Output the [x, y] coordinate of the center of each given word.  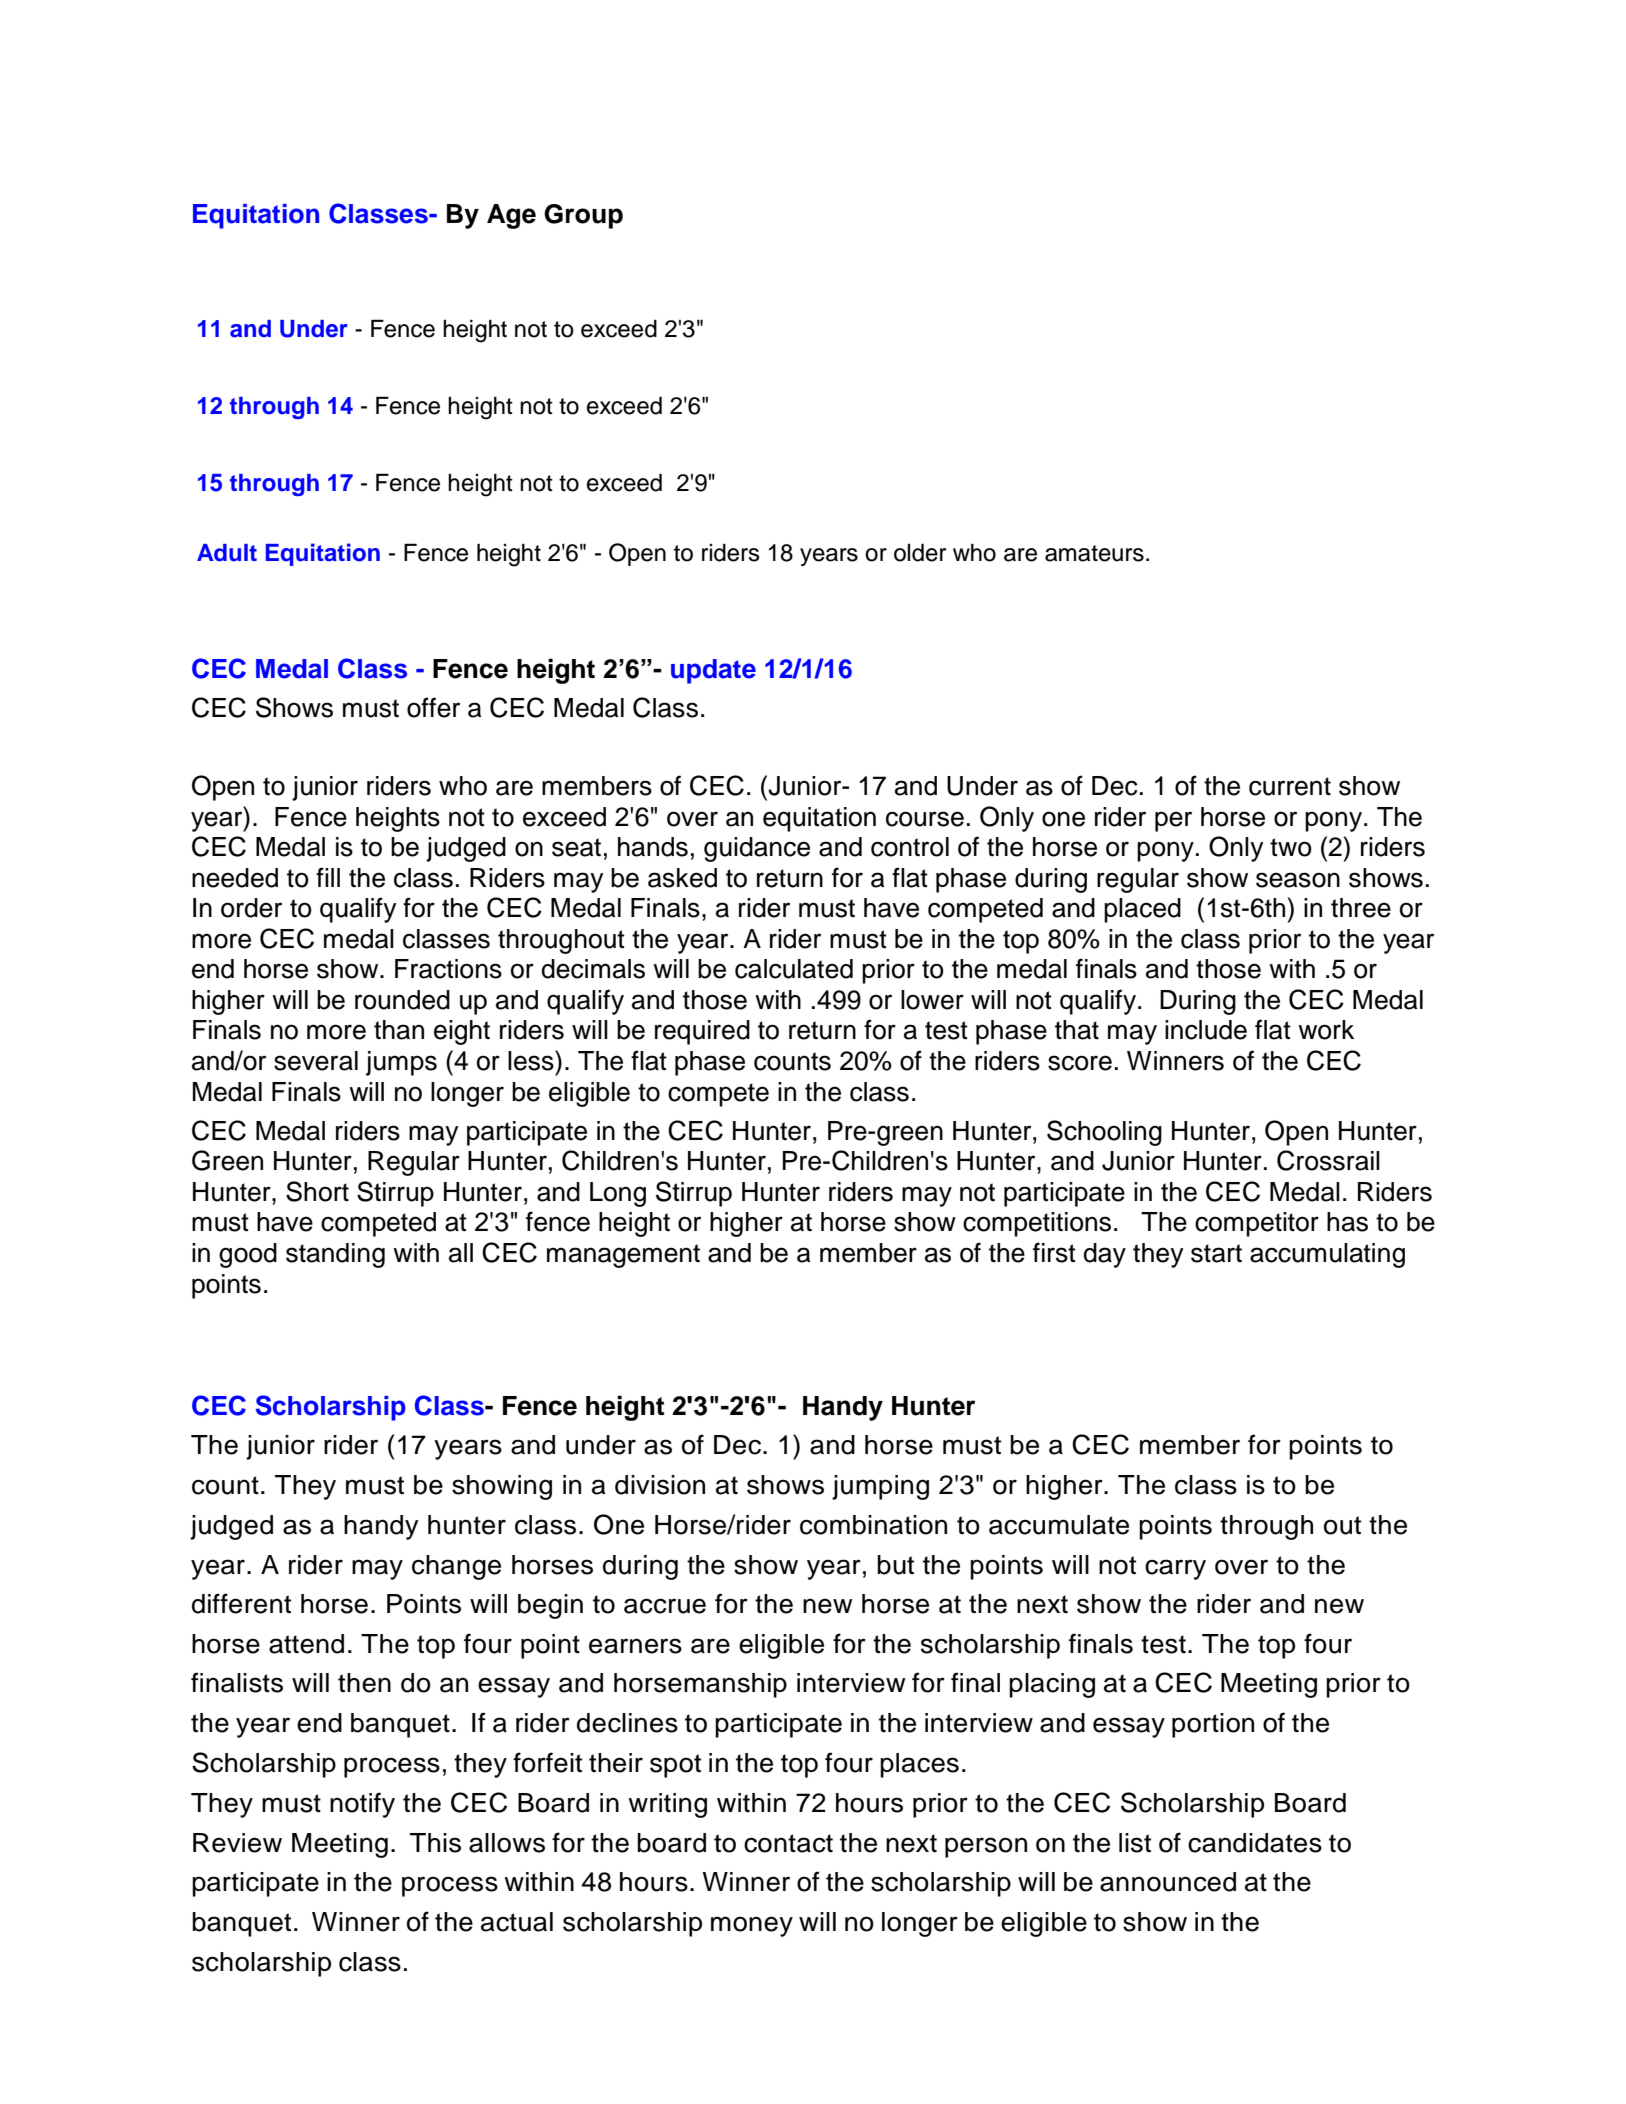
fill [328, 877]
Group [583, 216]
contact [788, 1843]
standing [335, 1255]
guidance [757, 849]
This [435, 1843]
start [1216, 1253]
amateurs [1094, 553]
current [1290, 786]
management [623, 1256]
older [920, 552]
